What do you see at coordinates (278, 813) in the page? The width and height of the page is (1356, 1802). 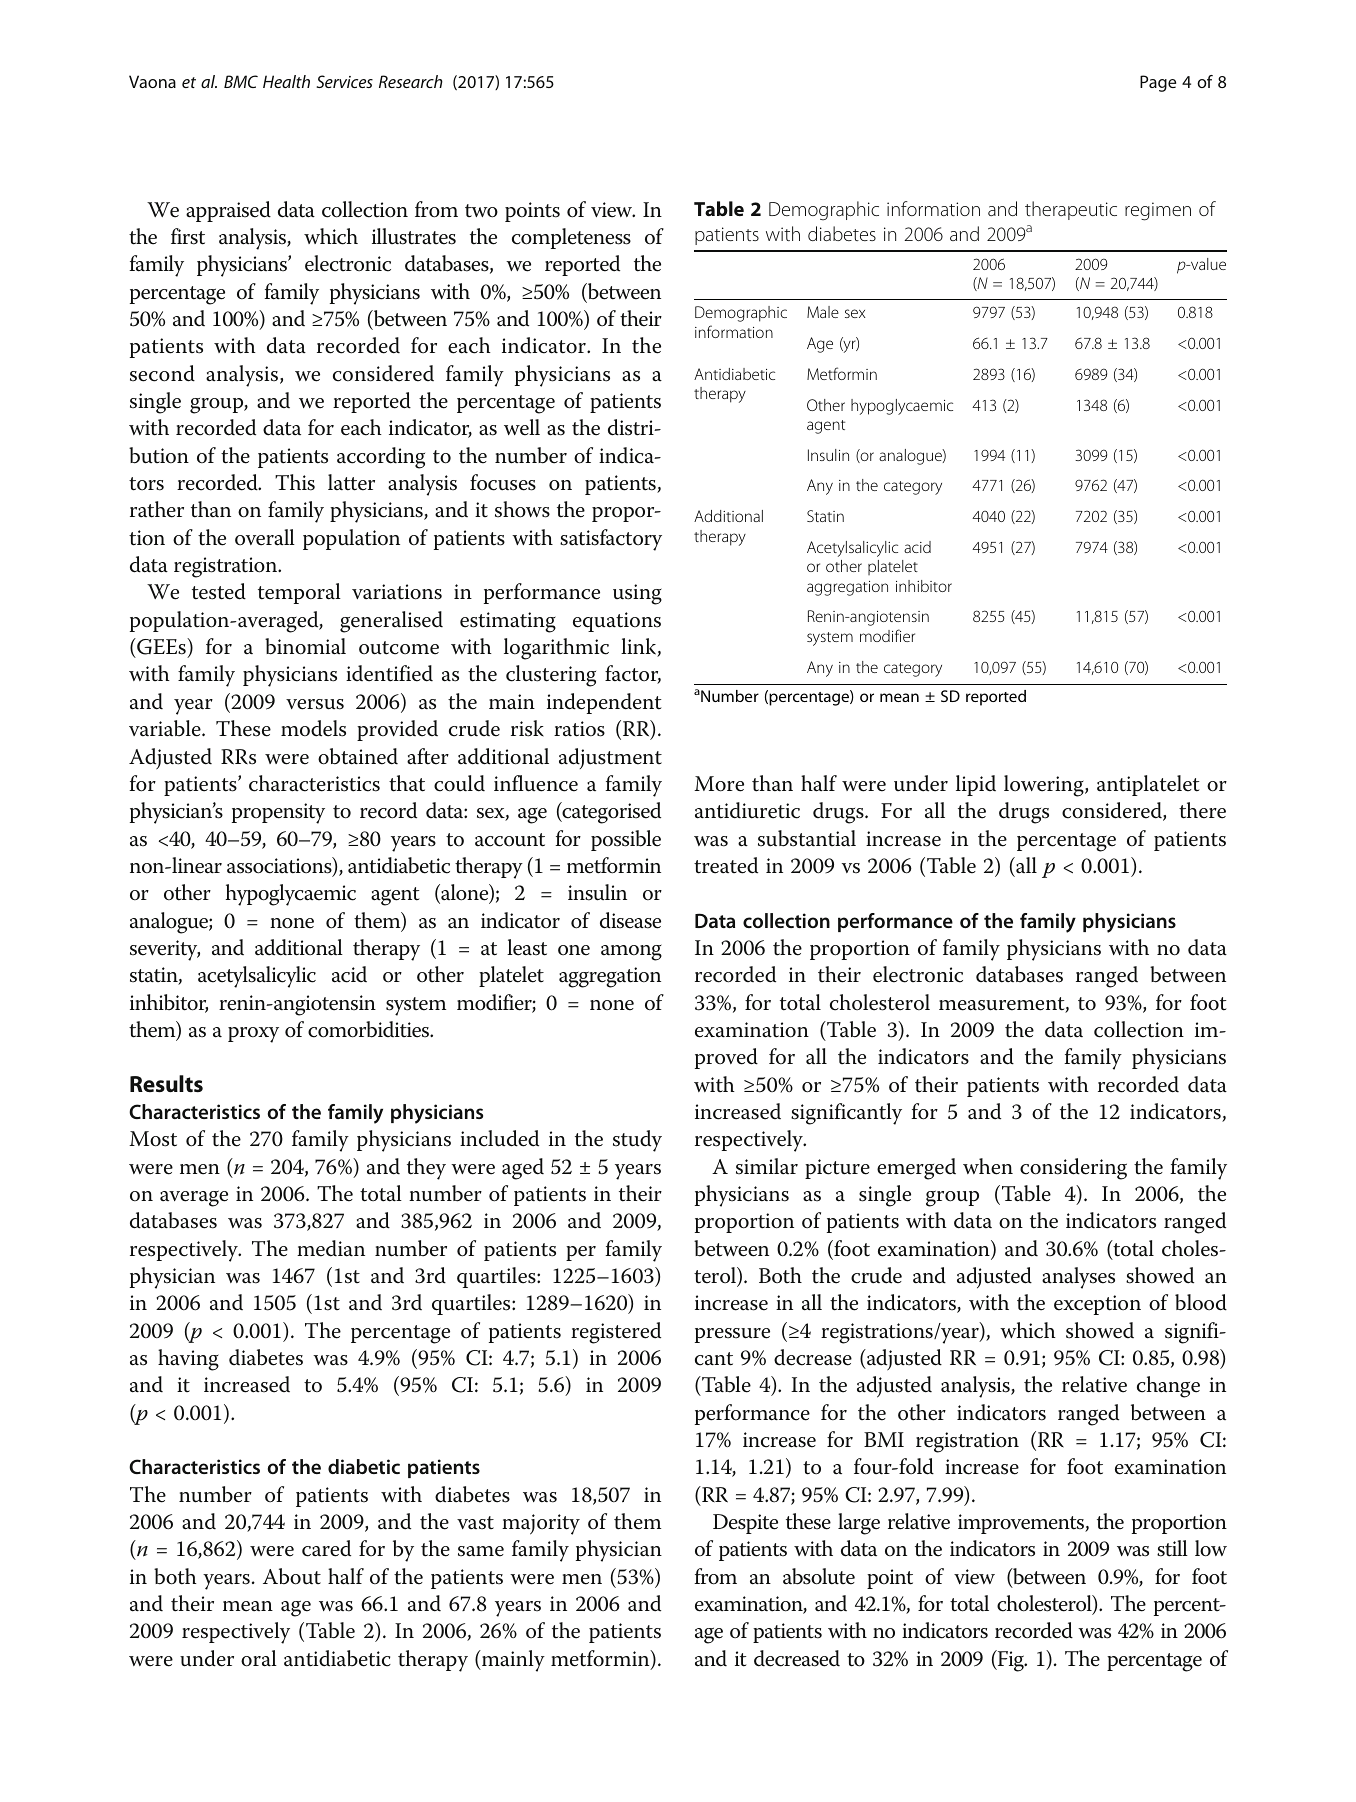 I see `propensity` at bounding box center [278, 813].
